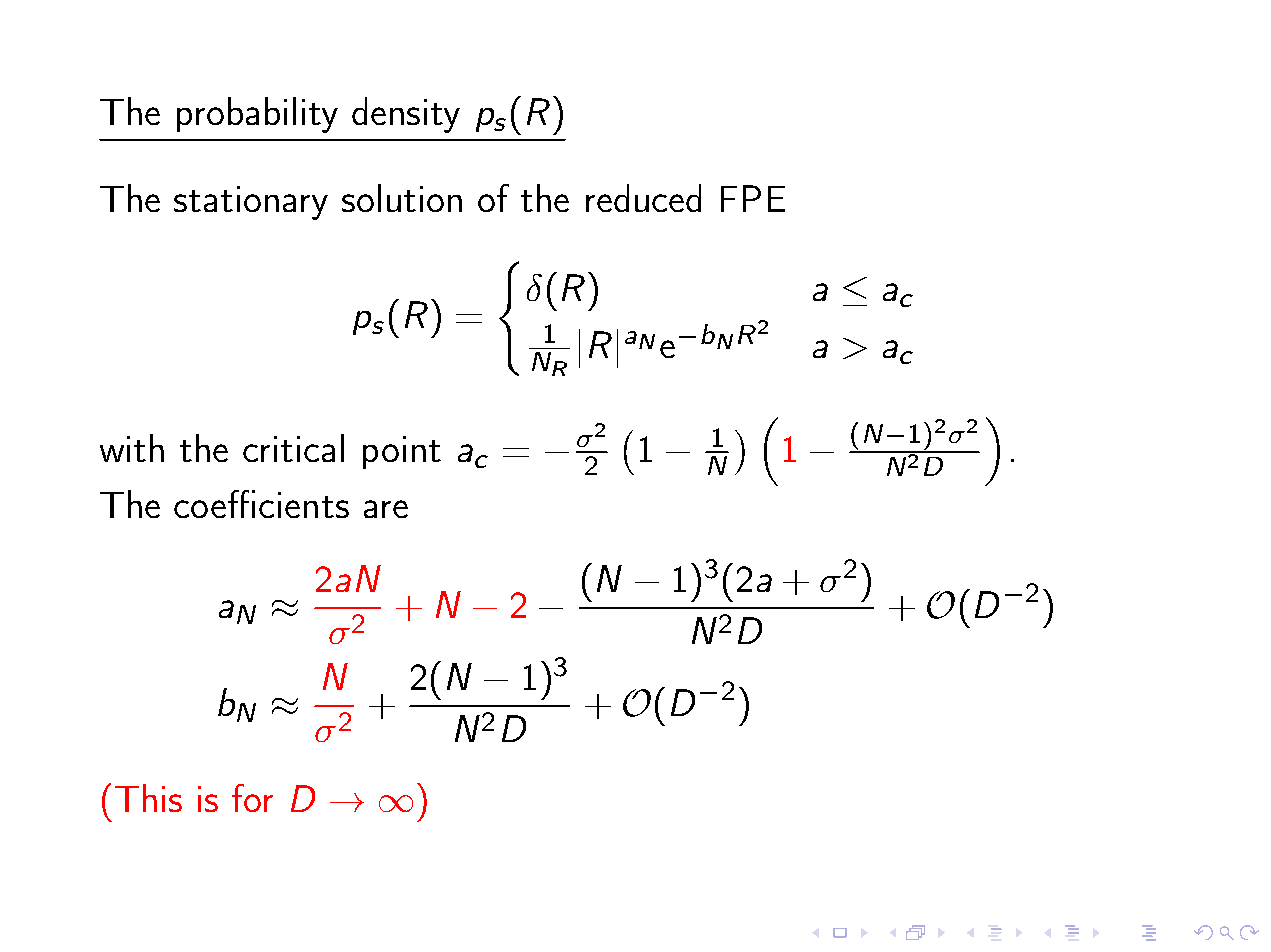 The image size is (1271, 952). I want to click on point, so click(402, 452).
